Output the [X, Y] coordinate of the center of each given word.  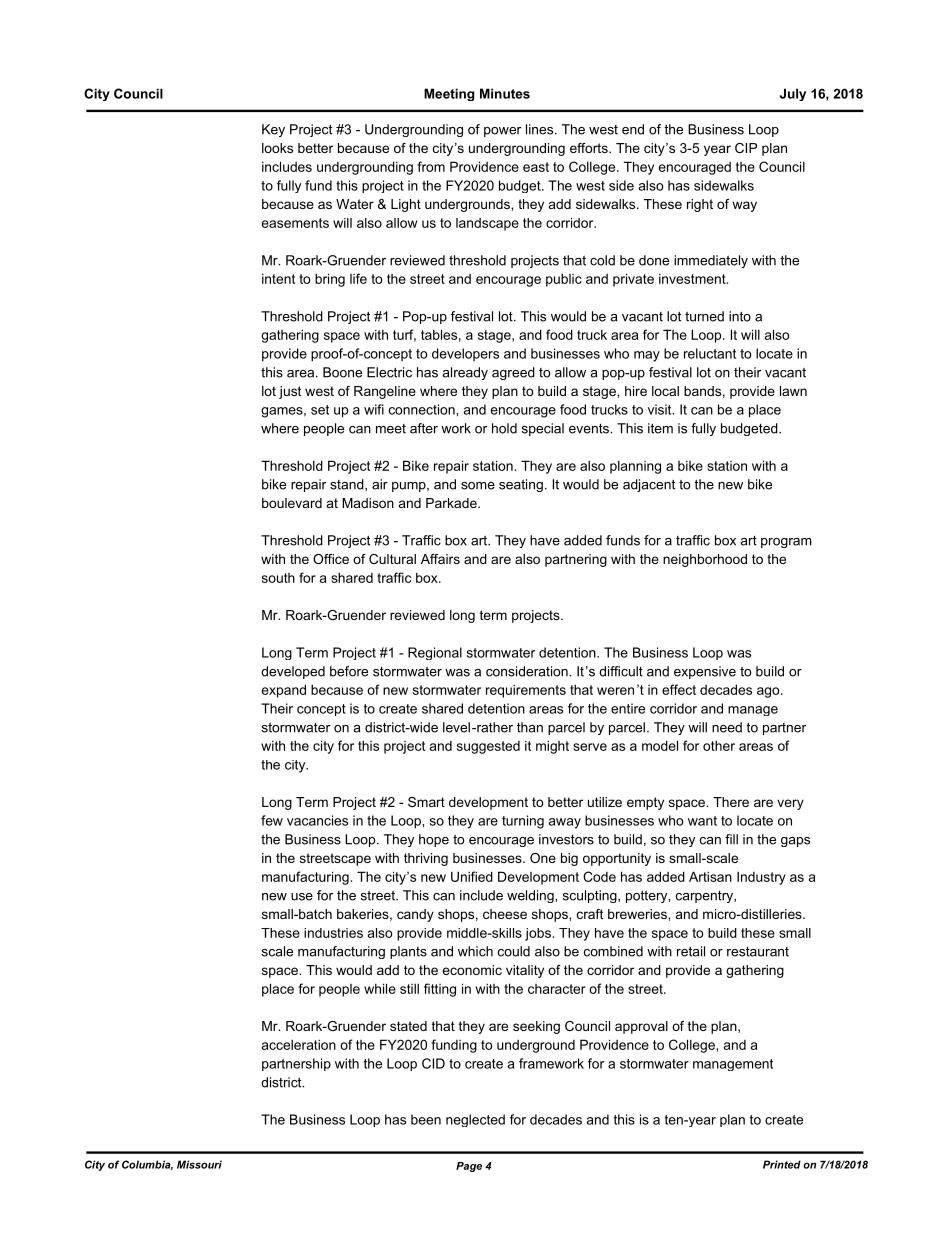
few [272, 820]
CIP [746, 148]
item [660, 428]
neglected [475, 1120]
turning [523, 822]
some [478, 486]
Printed [782, 1164]
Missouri [199, 1164]
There [731, 802]
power [502, 132]
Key [273, 130]
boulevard [292, 503]
